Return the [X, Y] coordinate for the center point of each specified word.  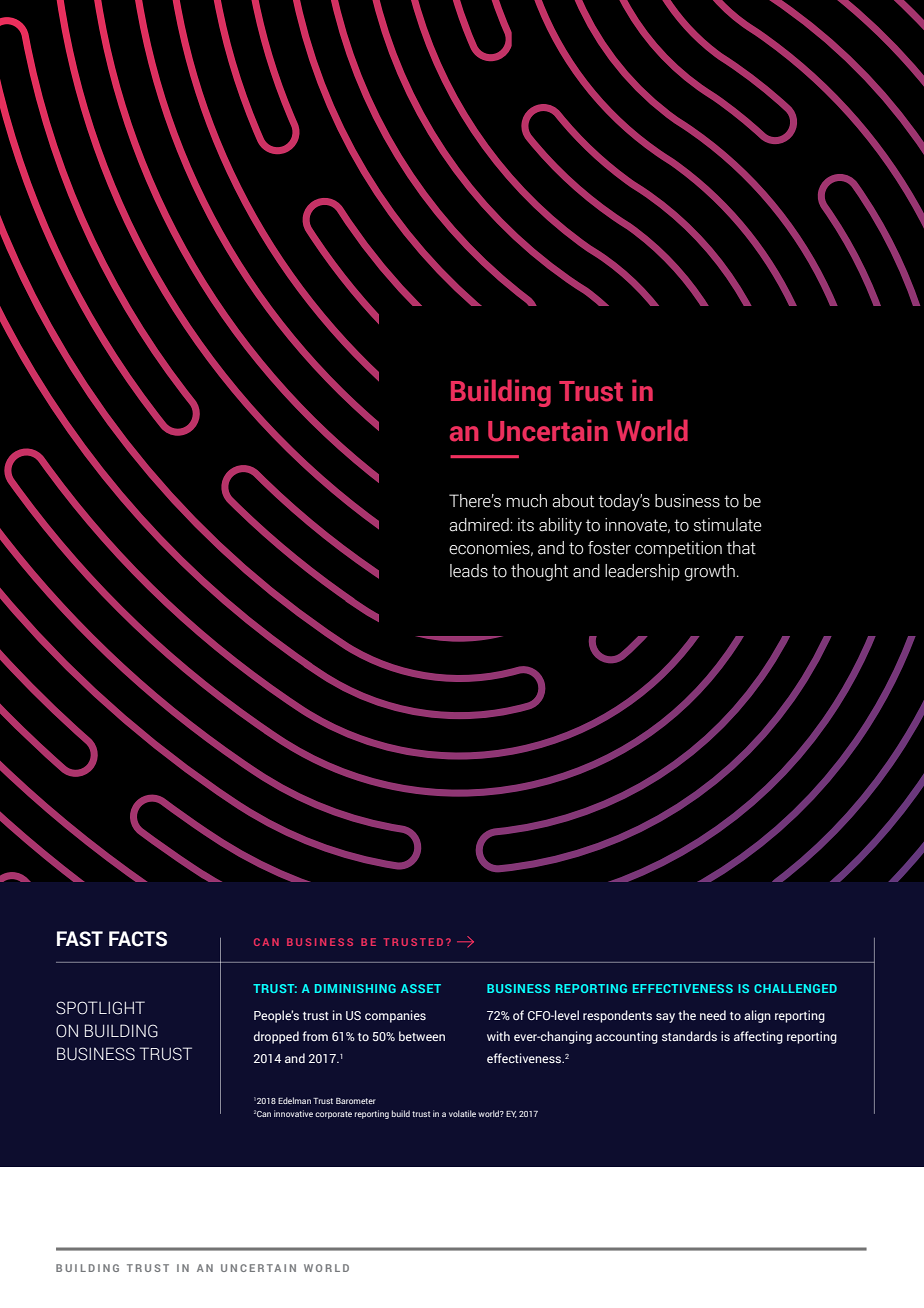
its [526, 525]
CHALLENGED [795, 988]
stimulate [728, 525]
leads [469, 571]
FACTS [138, 939]
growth [710, 572]
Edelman [294, 1100]
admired [479, 525]
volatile [462, 1113]
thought [539, 572]
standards [689, 1036]
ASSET [421, 988]
